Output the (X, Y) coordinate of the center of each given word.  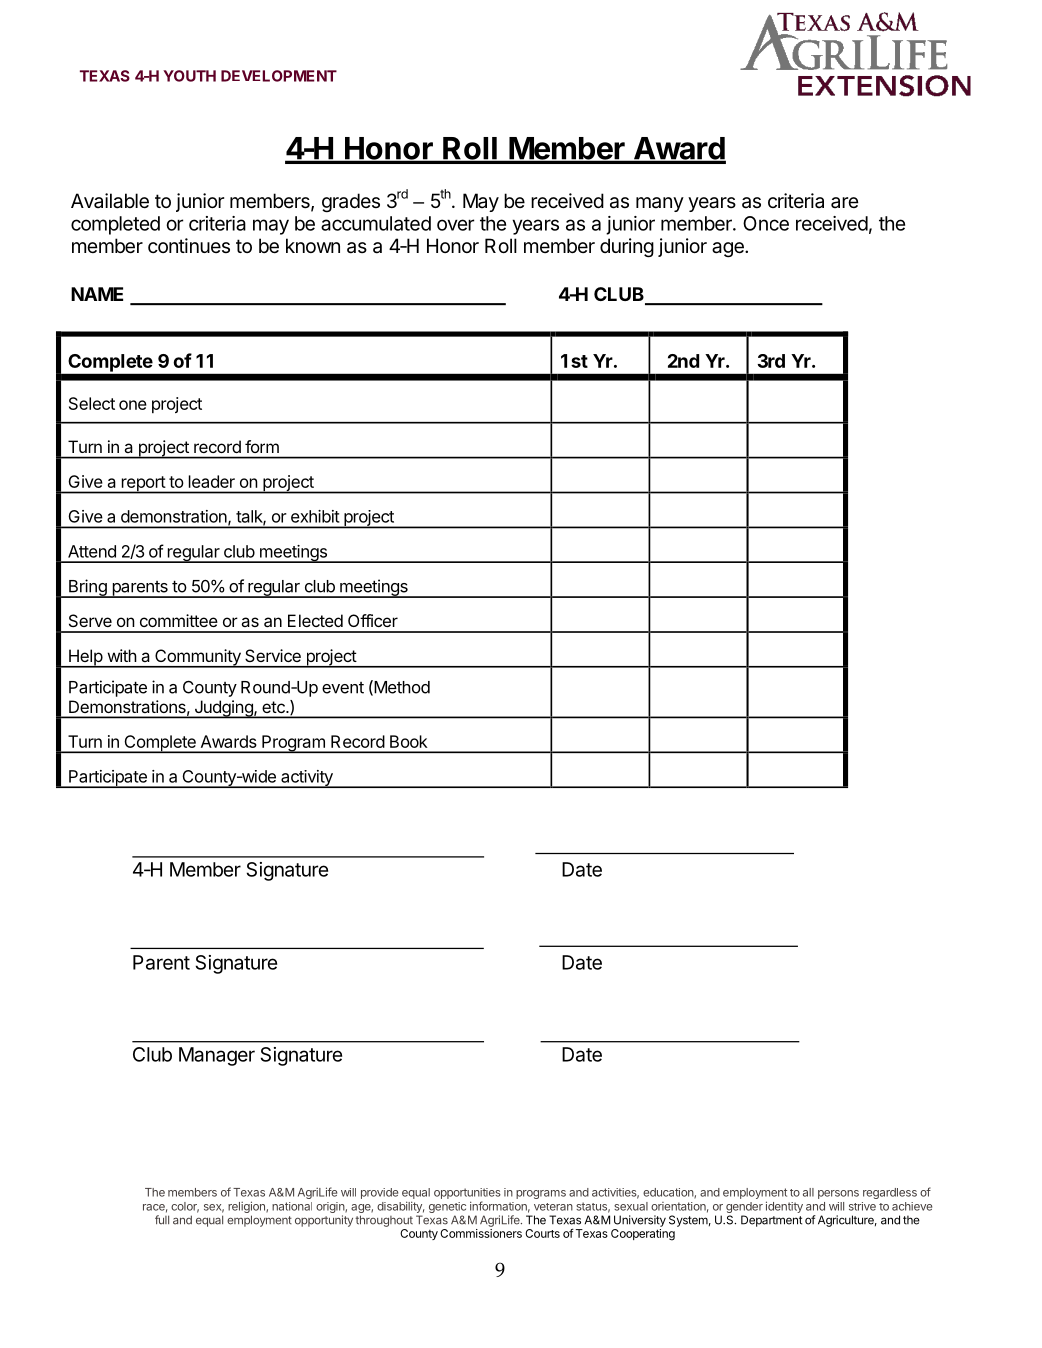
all (808, 1192)
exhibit (315, 516)
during (627, 248)
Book (409, 741)
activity (307, 779)
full (162, 1219)
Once (766, 223)
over (455, 225)
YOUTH (189, 76)
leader (212, 481)
